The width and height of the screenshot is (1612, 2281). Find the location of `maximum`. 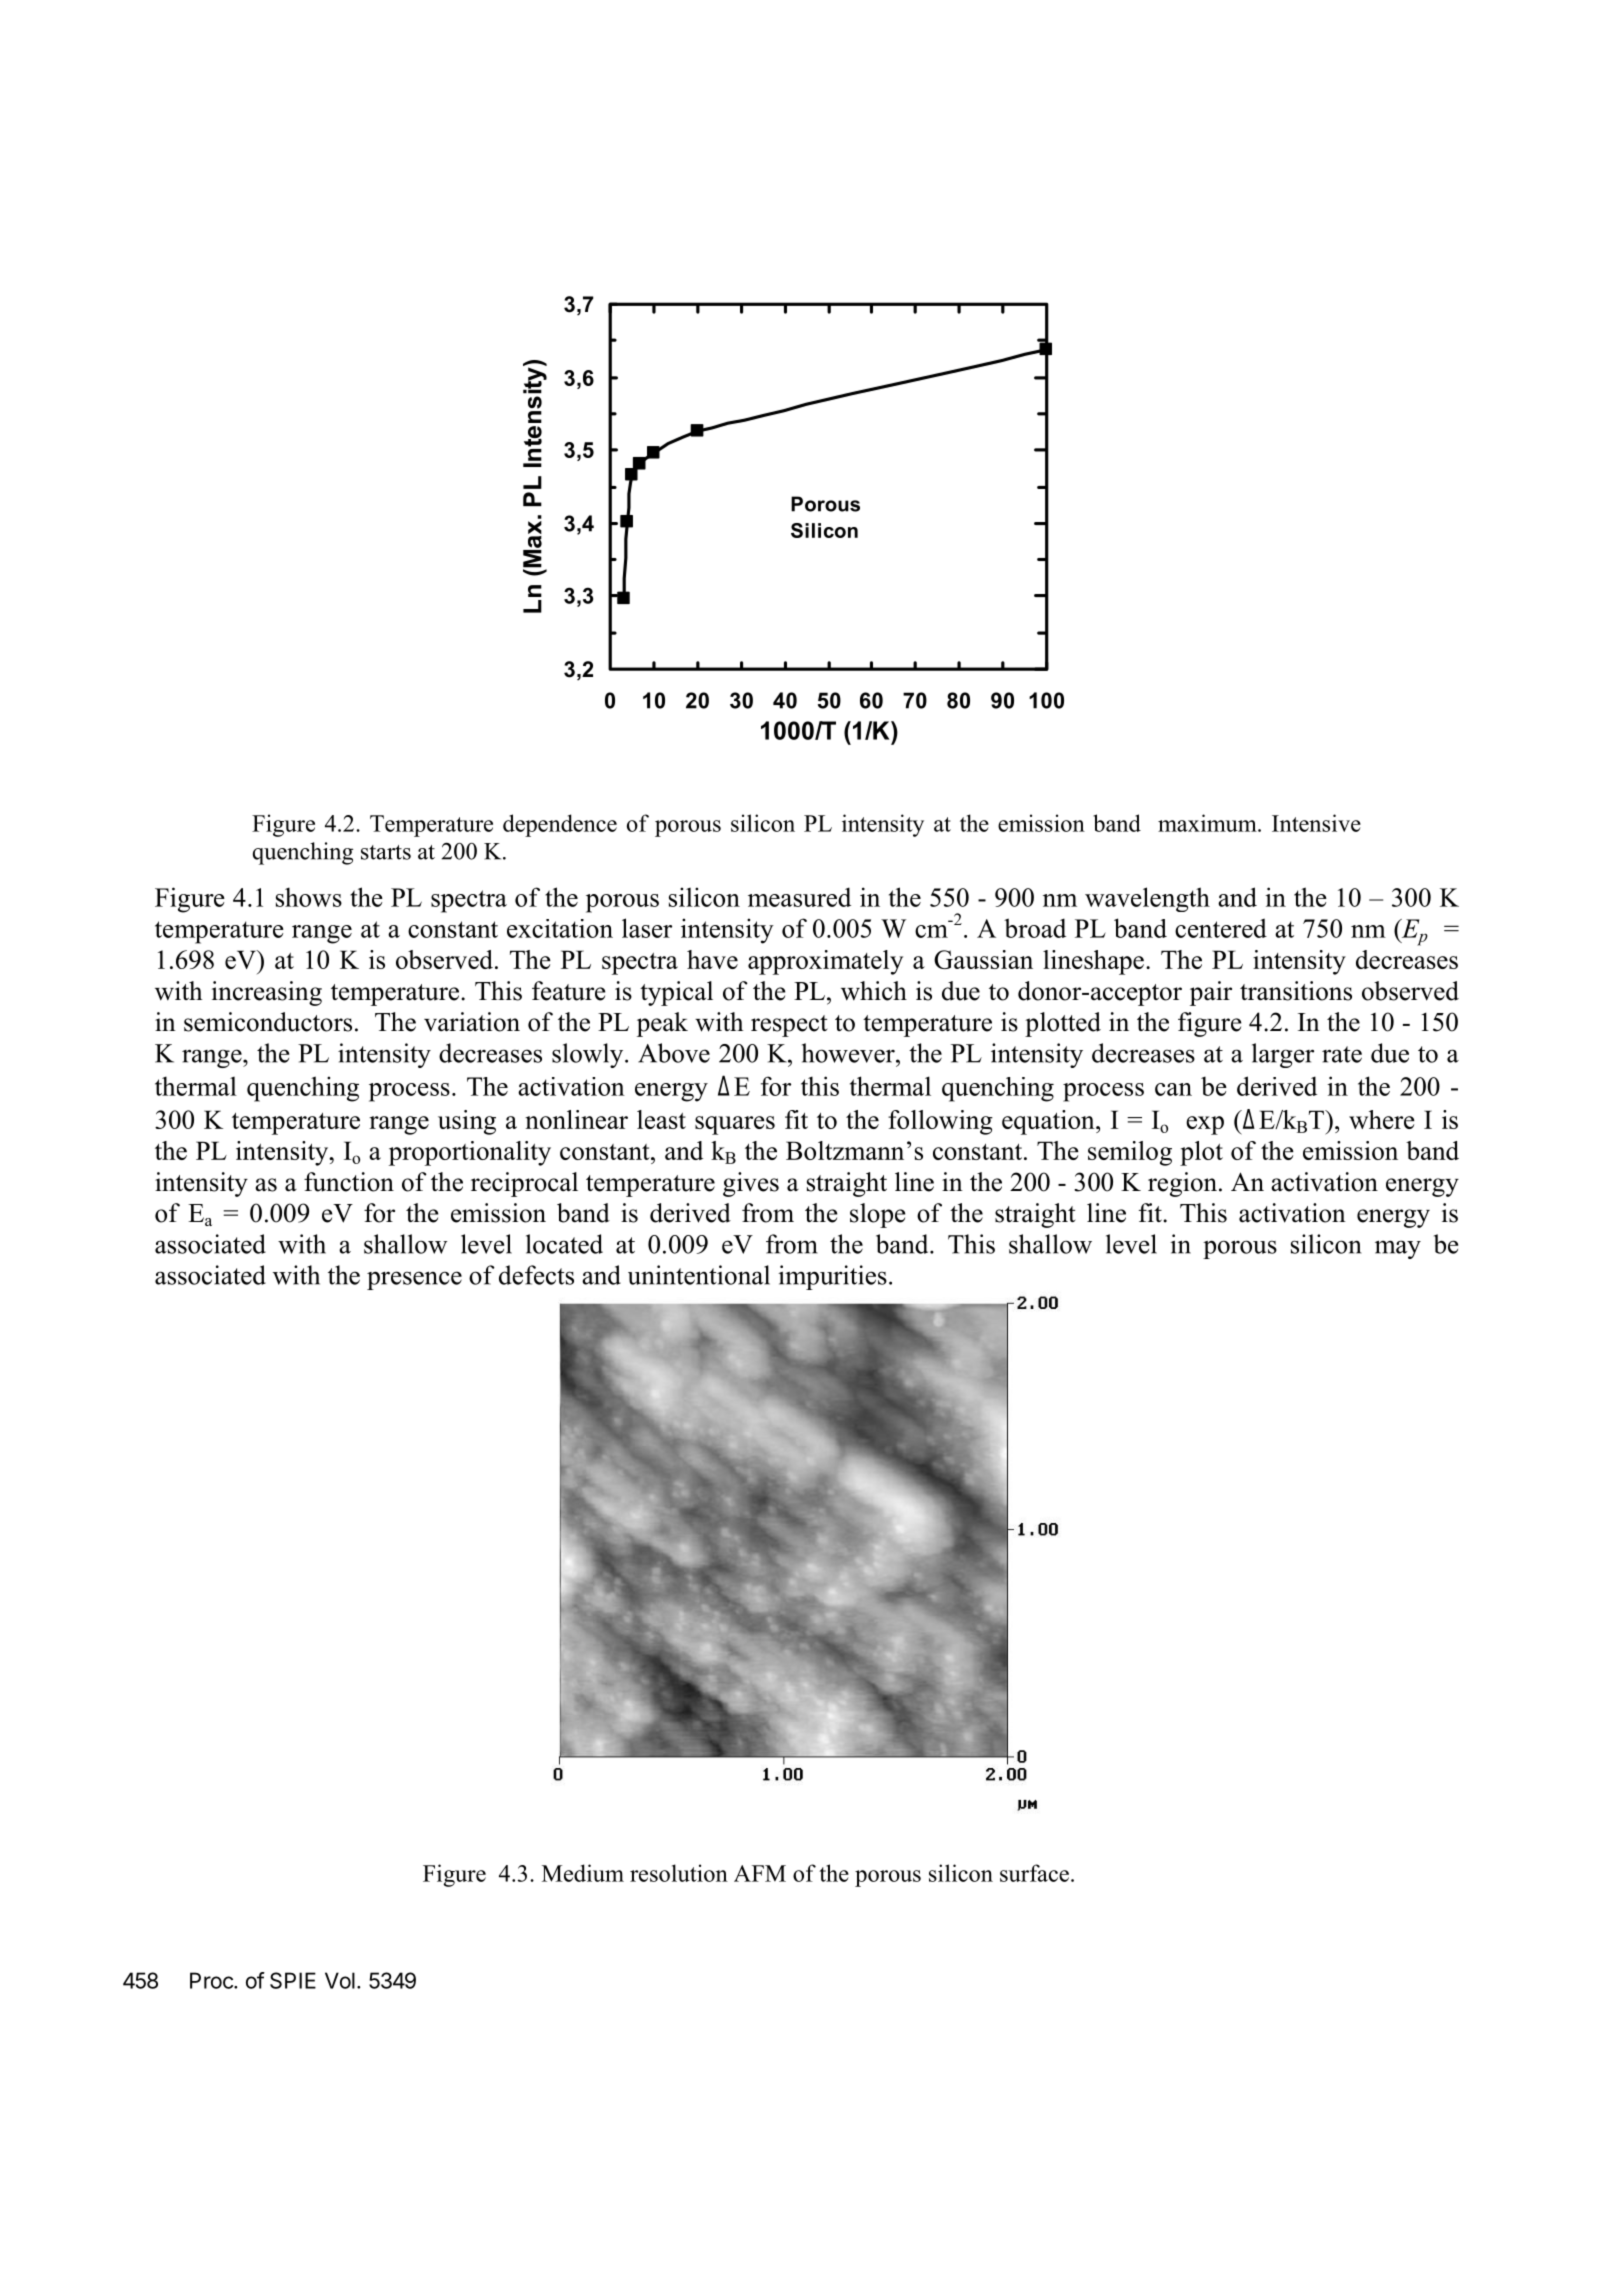

maximum is located at coordinates (1208, 823).
